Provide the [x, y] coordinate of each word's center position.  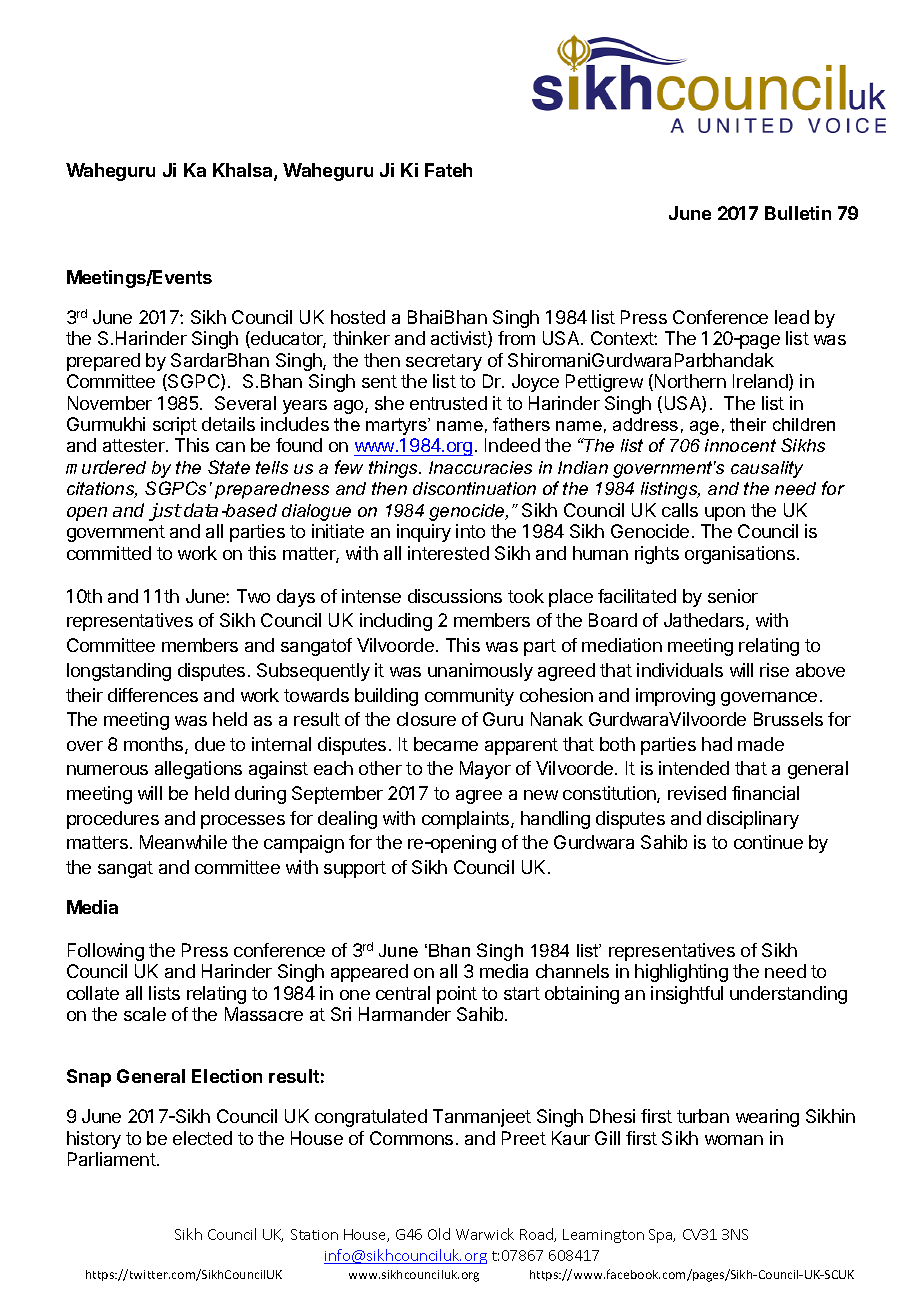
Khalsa [244, 171]
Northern [690, 381]
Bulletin [798, 213]
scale [145, 1014]
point [457, 995]
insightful [687, 995]
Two [253, 596]
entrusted [448, 403]
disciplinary [753, 820]
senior [733, 596]
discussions [455, 596]
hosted [358, 317]
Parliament [112, 1159]
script [175, 426]
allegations [198, 770]
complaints [467, 820]
